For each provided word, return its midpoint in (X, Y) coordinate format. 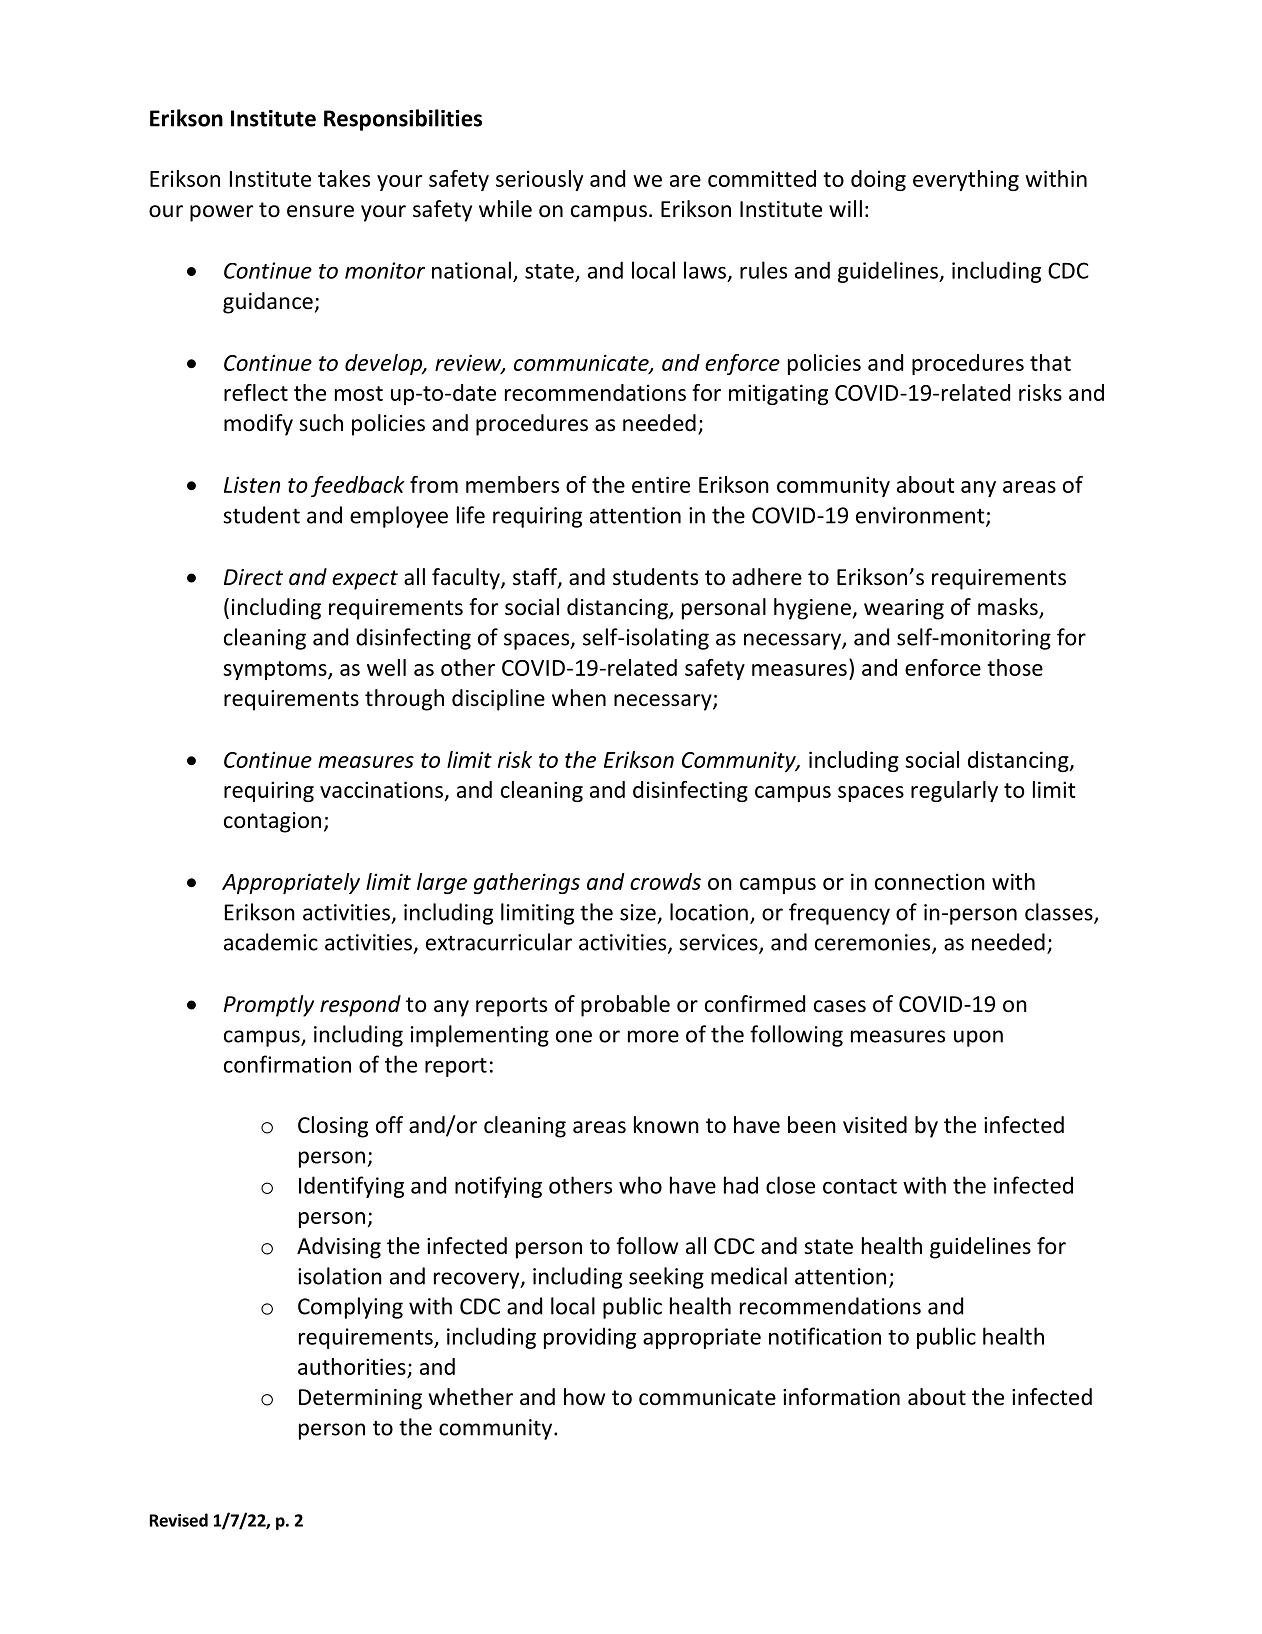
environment (921, 516)
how (584, 1397)
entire (661, 484)
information (841, 1397)
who (640, 1185)
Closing (333, 1127)
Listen (252, 484)
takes (344, 178)
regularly (954, 791)
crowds (665, 881)
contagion (272, 822)
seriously (539, 180)
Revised (179, 1520)
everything (966, 180)
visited (875, 1125)
